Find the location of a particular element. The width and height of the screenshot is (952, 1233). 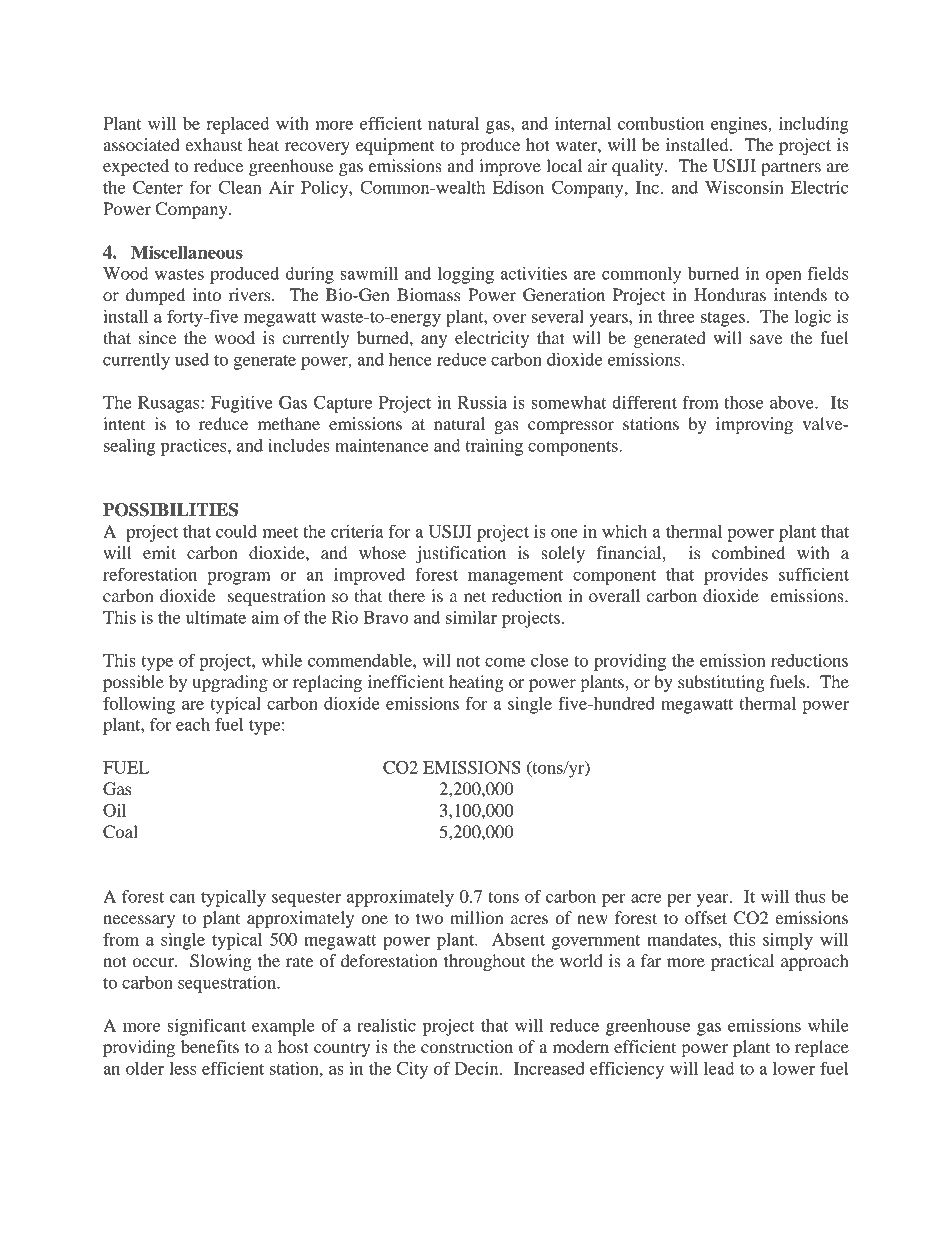

ultimate is located at coordinates (216, 617).
